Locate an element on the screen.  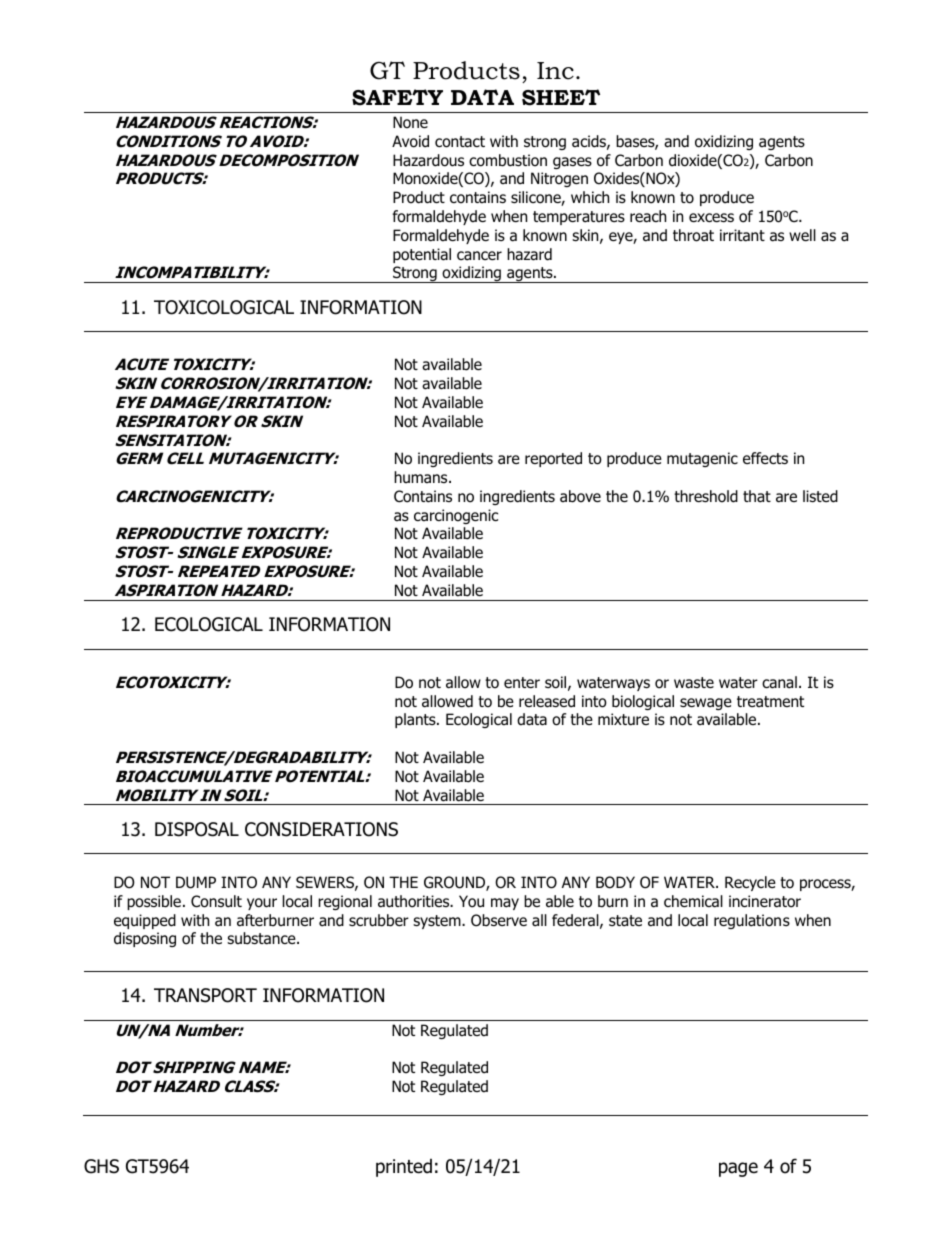
that is located at coordinates (757, 496).
